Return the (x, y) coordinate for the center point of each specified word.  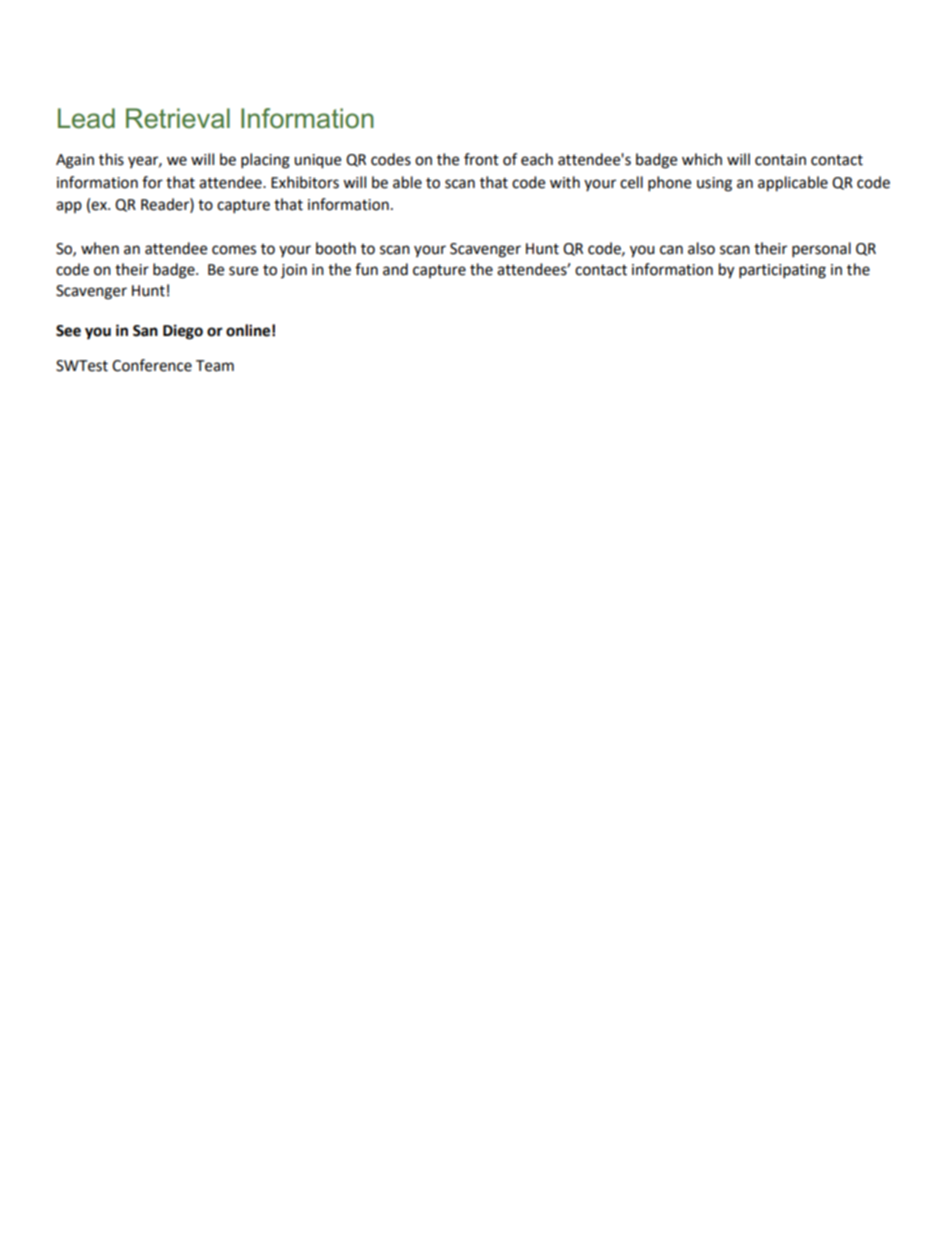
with (565, 182)
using (714, 184)
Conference (152, 365)
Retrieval (178, 118)
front (481, 159)
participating (782, 271)
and (395, 269)
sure (243, 271)
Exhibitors (305, 182)
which (702, 159)
